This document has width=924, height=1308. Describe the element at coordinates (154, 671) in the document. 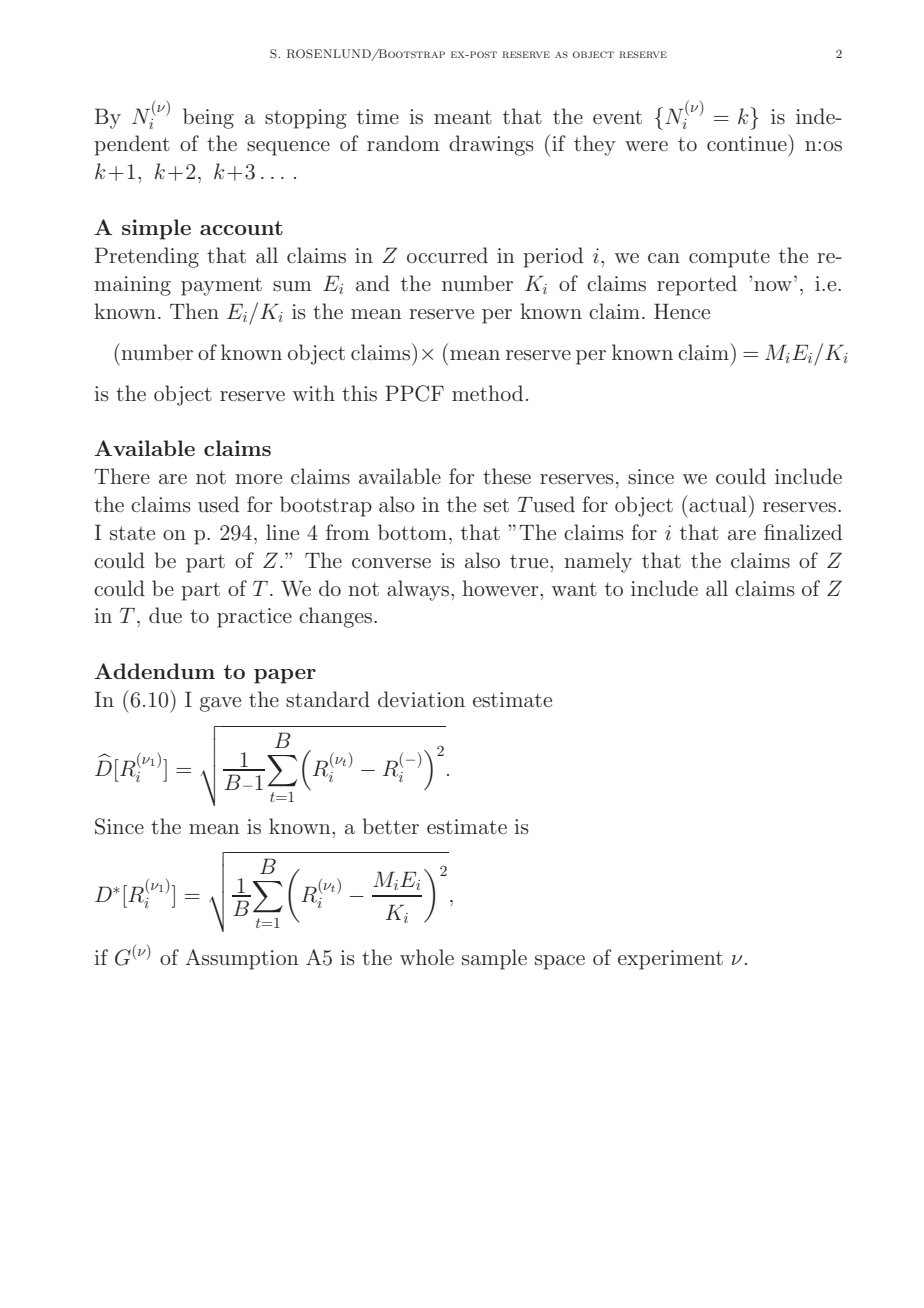

I see `Addendum` at that location.
